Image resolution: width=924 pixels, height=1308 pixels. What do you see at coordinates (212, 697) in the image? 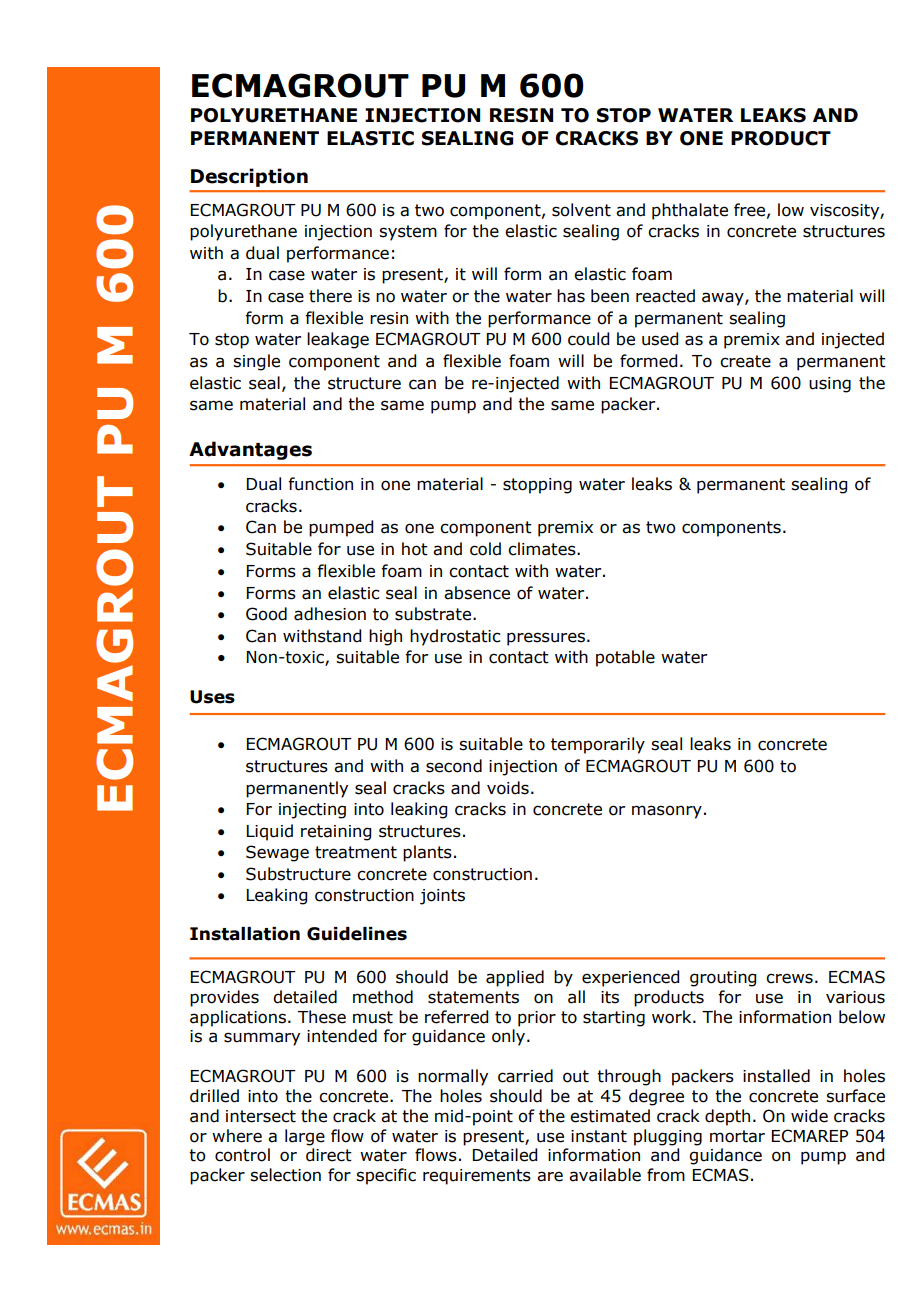
I see `Uses` at bounding box center [212, 697].
